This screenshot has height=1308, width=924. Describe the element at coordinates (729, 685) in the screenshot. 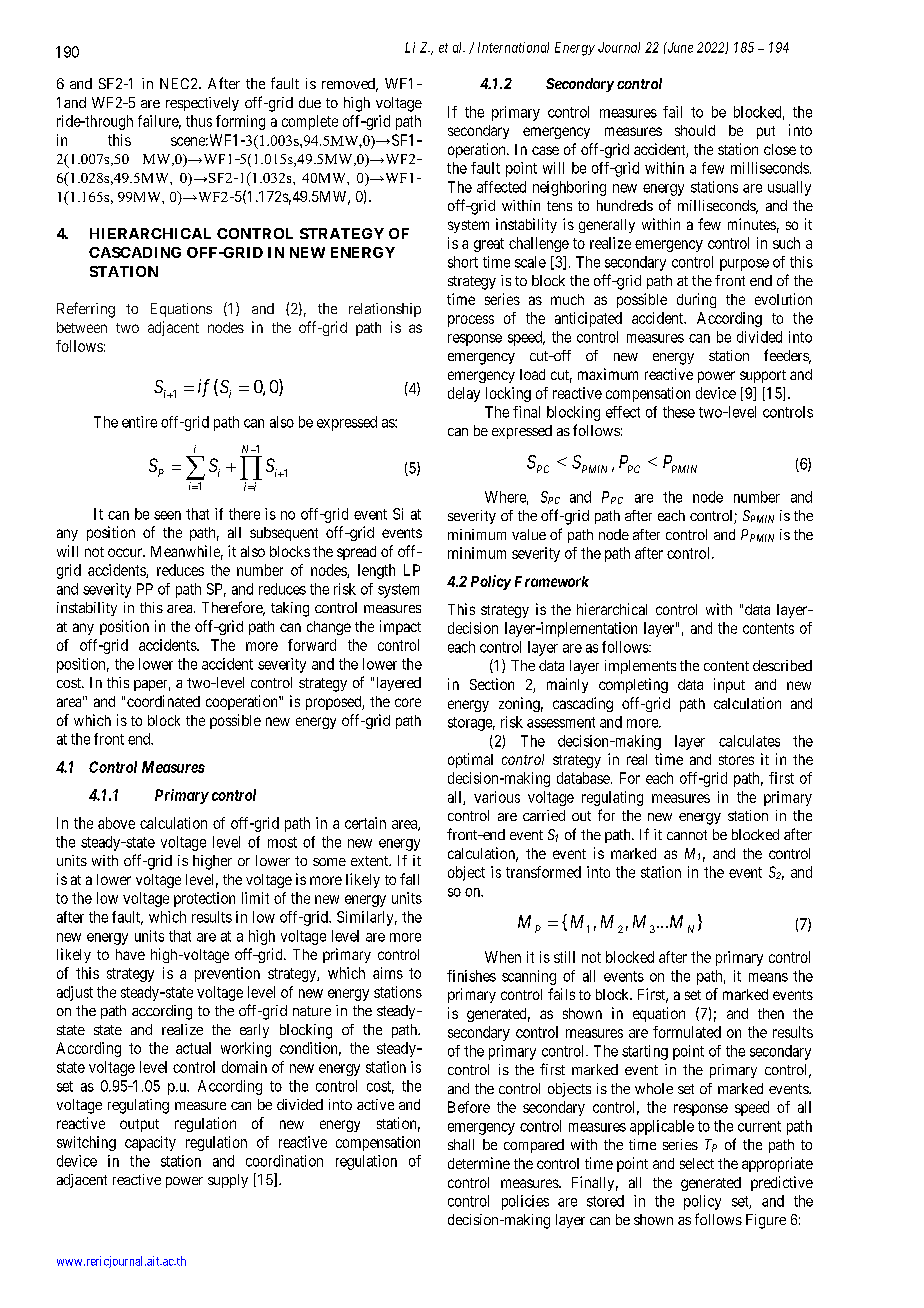

I see `input` at that location.
